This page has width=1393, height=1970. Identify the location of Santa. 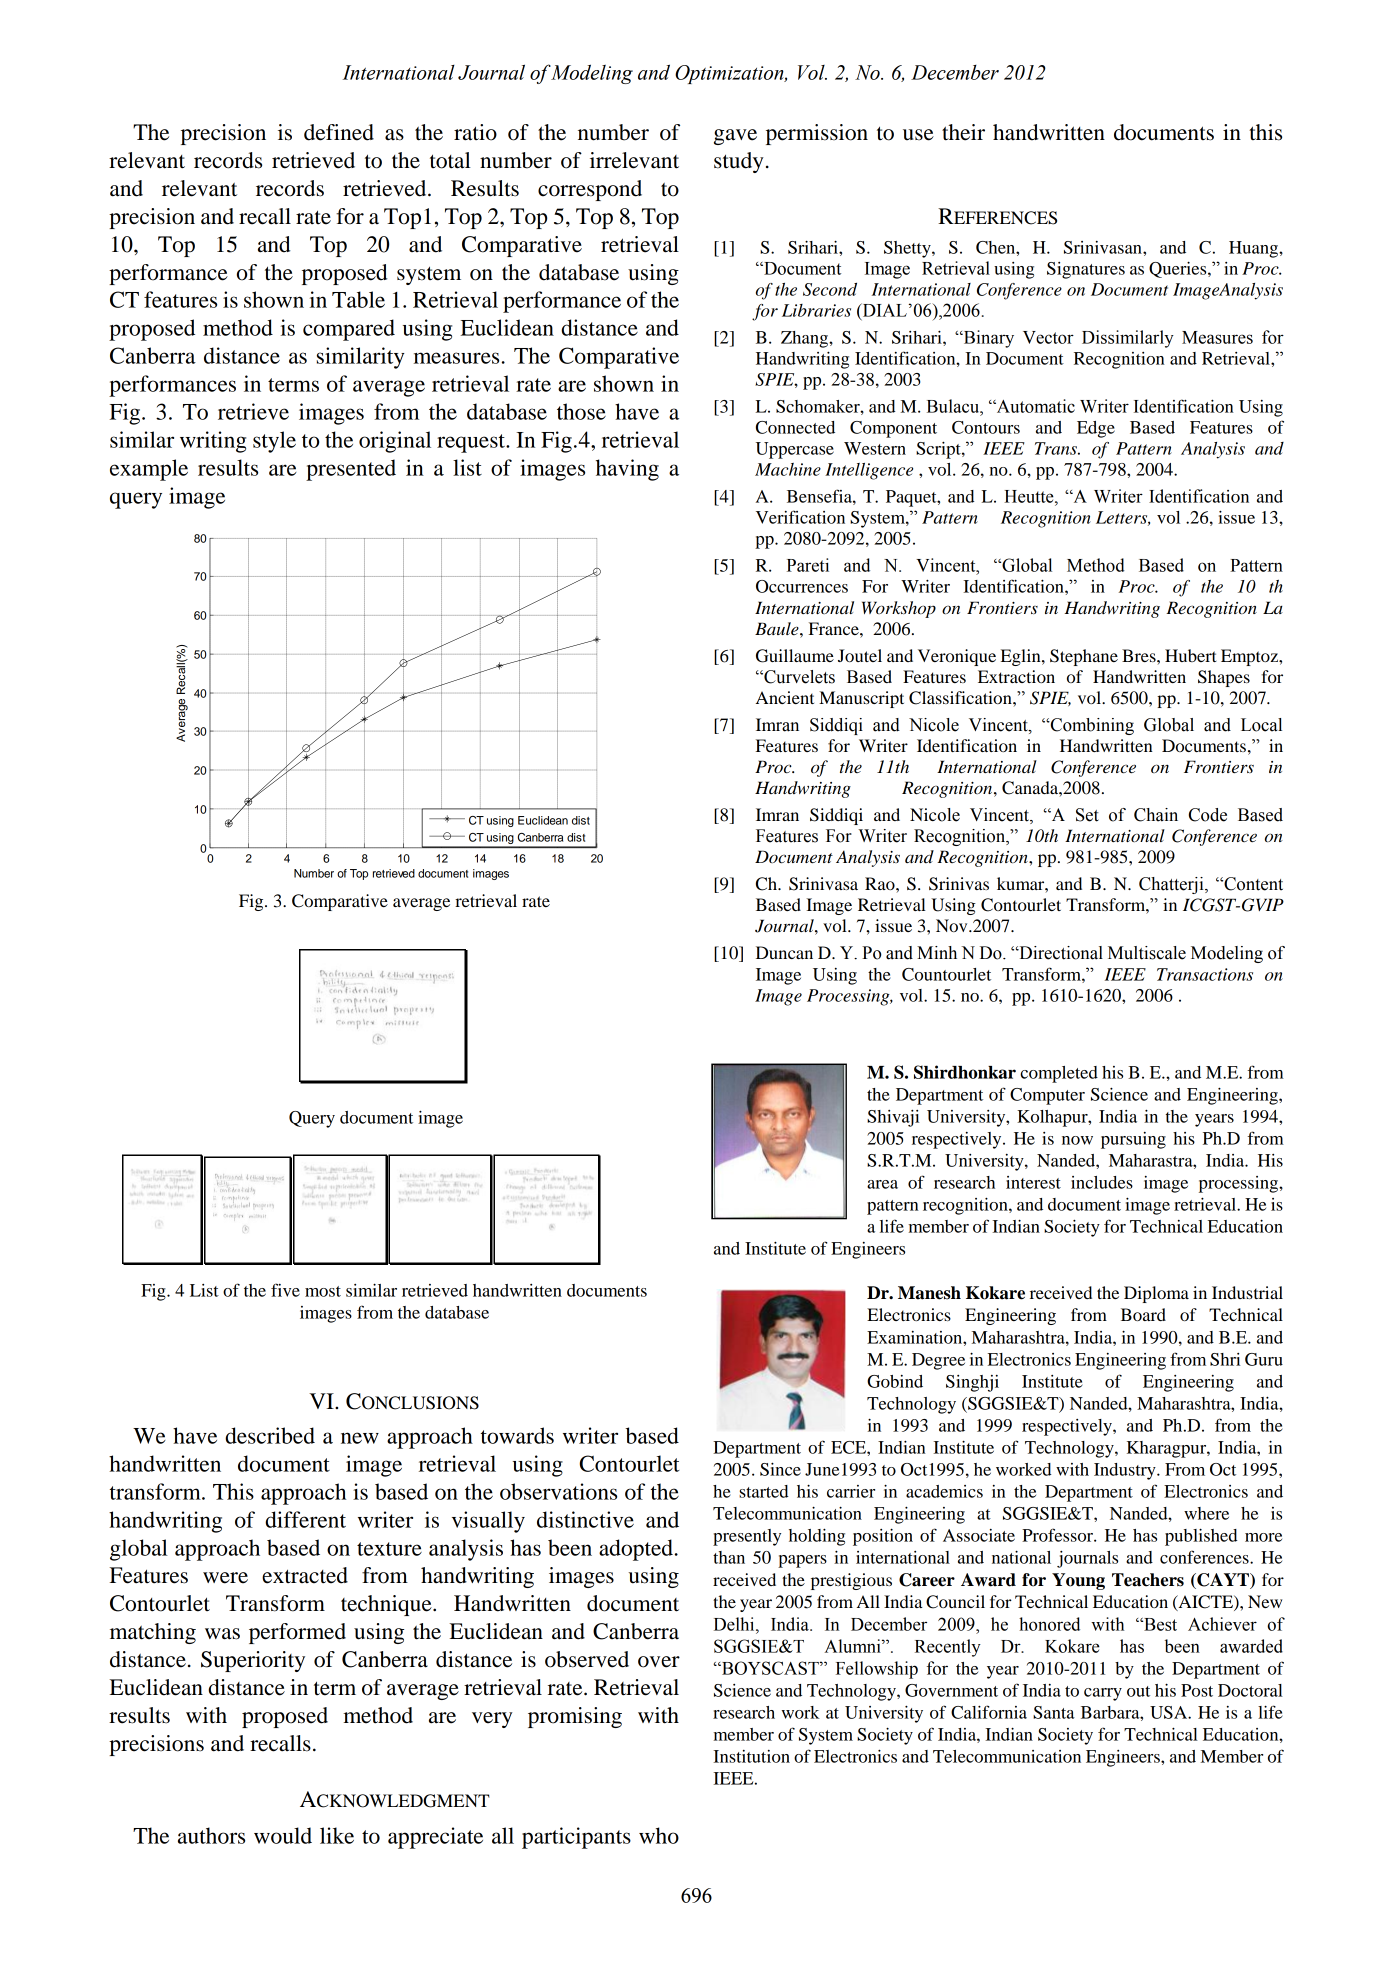
(1054, 1712).
